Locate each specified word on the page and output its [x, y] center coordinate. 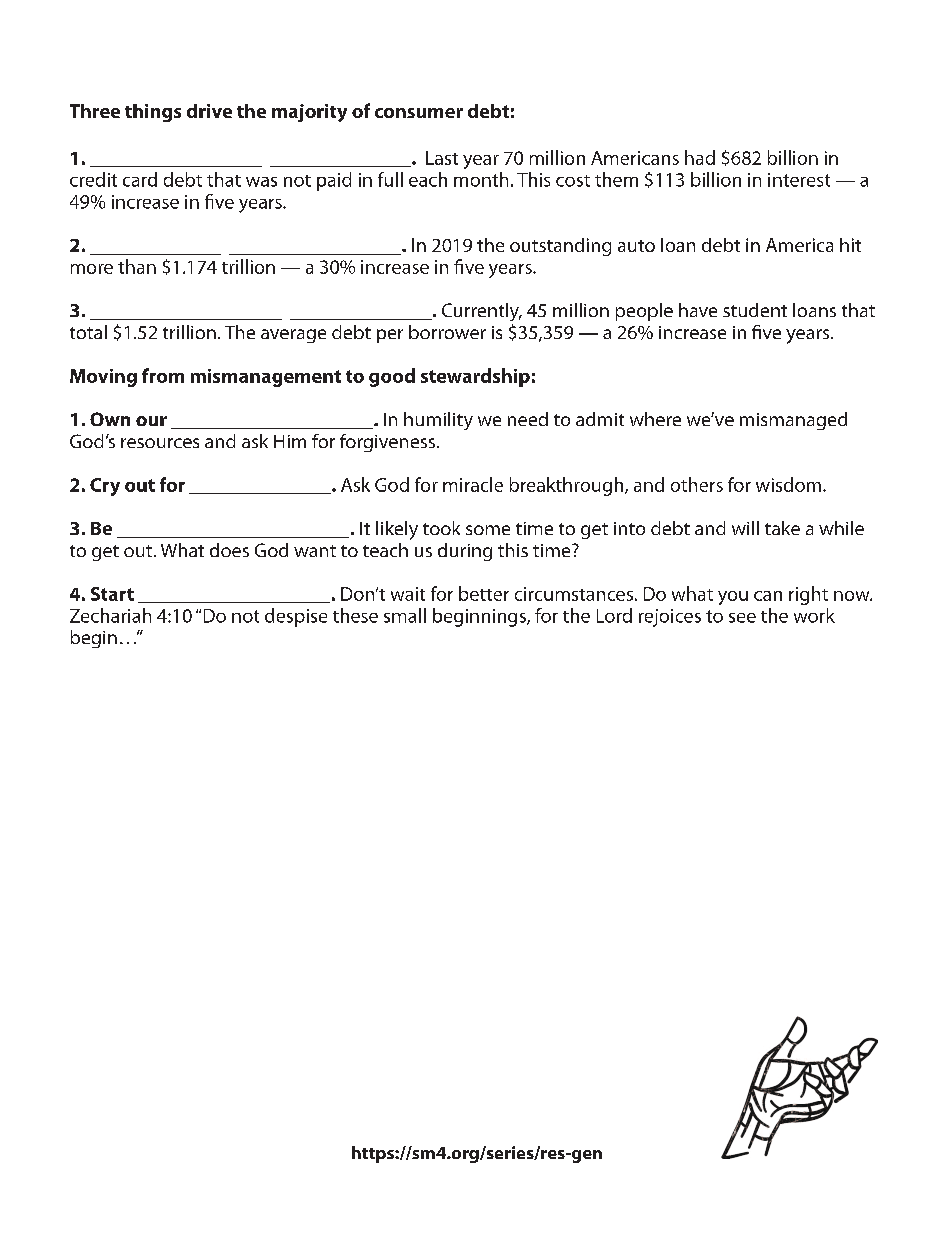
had [700, 157]
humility [438, 421]
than [137, 266]
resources [160, 443]
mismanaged [793, 421]
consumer [419, 113]
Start [112, 594]
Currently [481, 312]
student [755, 310]
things [153, 113]
